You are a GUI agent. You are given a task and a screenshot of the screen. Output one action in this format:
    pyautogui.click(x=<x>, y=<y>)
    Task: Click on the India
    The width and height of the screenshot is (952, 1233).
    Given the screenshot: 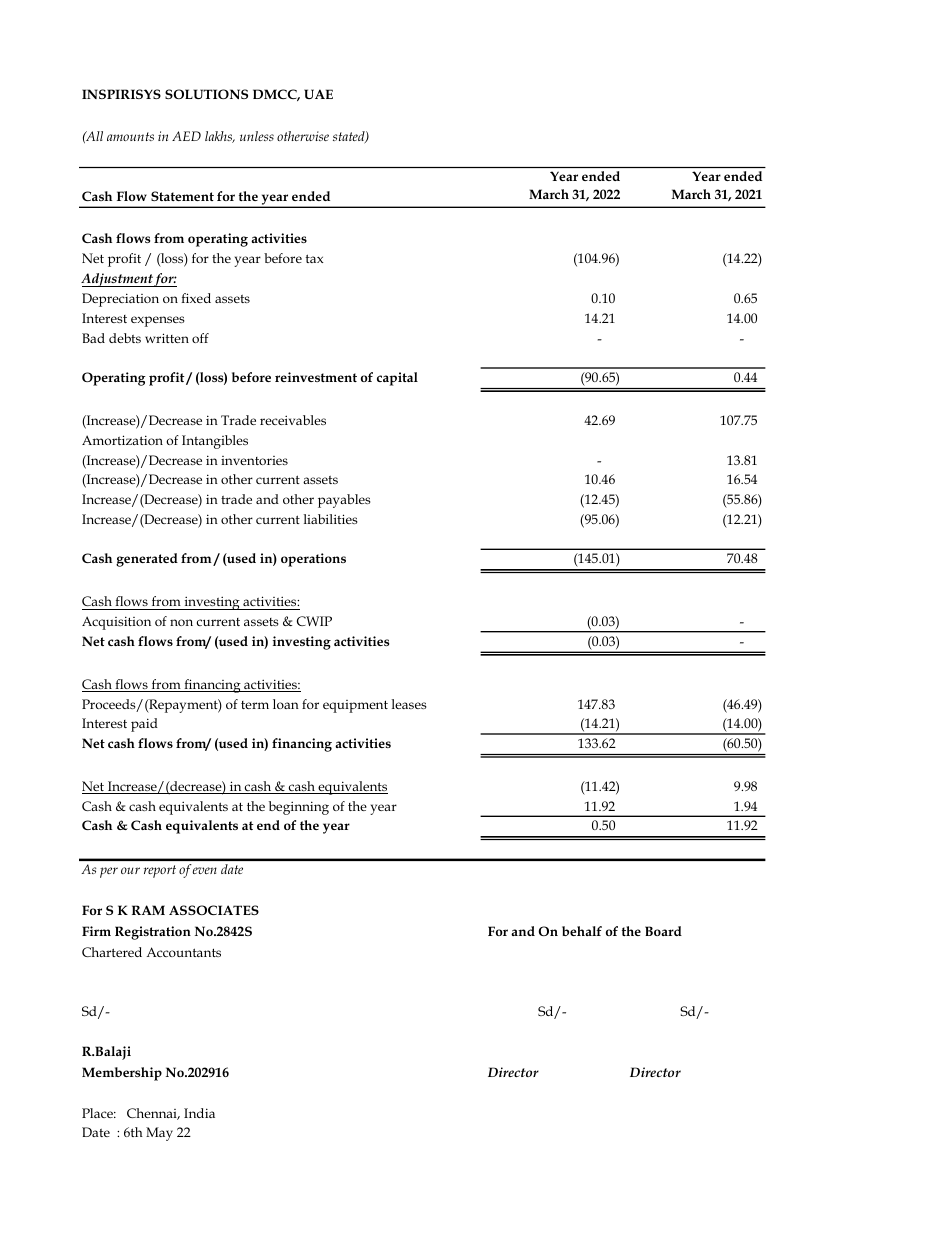 What is the action you would take?
    pyautogui.click(x=199, y=1113)
